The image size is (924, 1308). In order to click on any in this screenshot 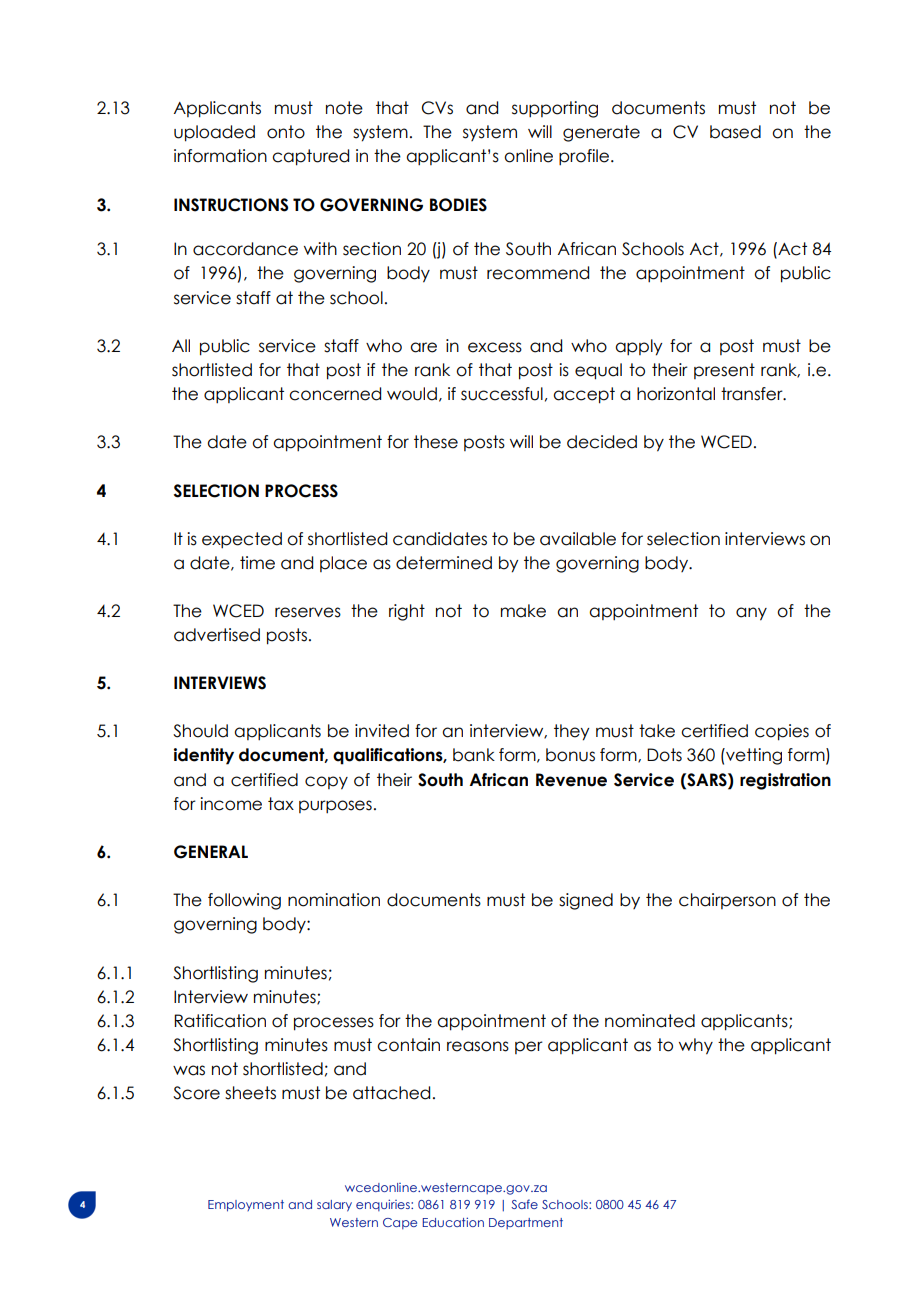, I will do `click(751, 614)`.
